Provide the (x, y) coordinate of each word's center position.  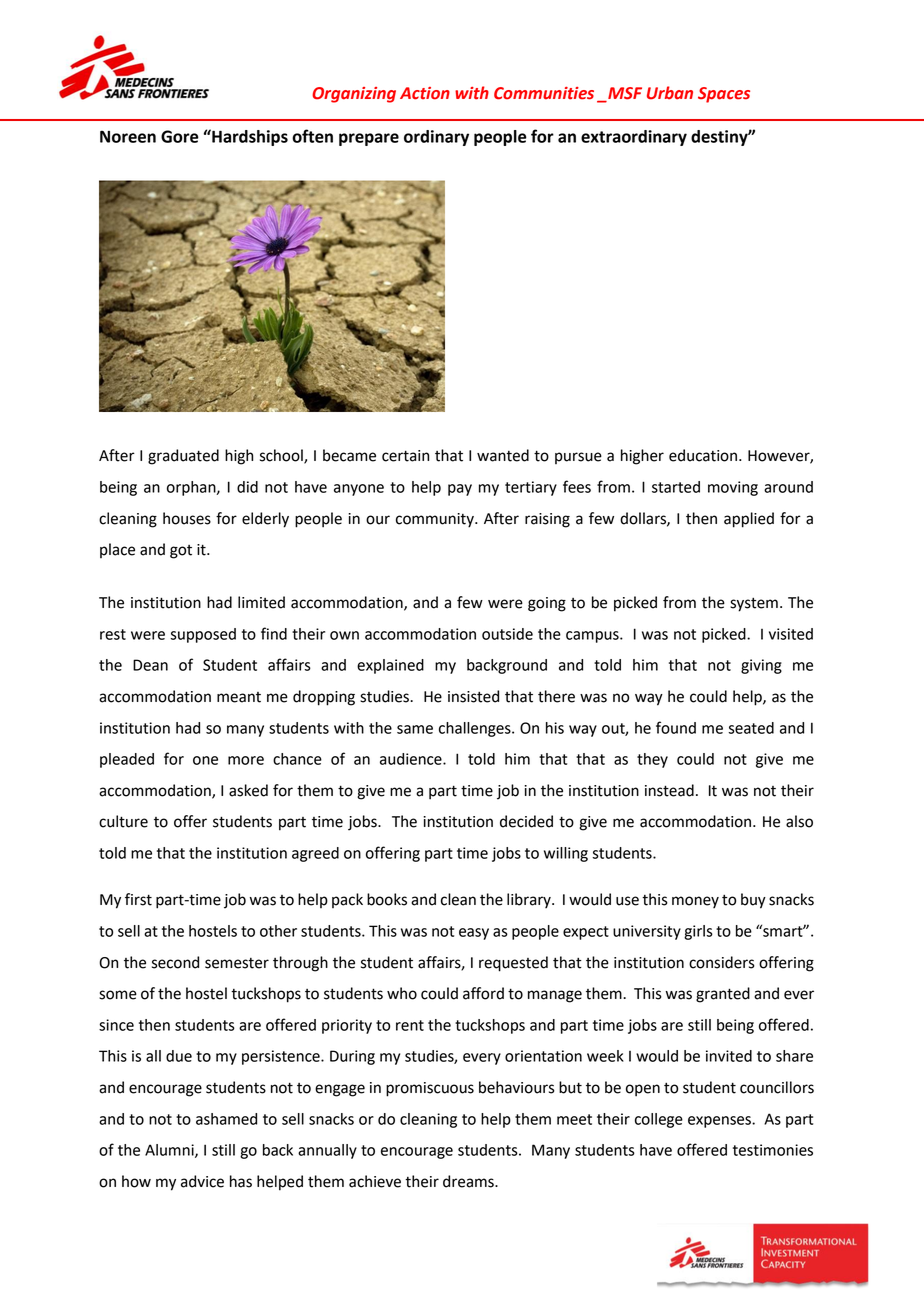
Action (425, 93)
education (703, 455)
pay (460, 490)
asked (248, 790)
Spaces (724, 95)
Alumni (170, 1151)
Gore (180, 136)
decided (526, 821)
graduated (183, 457)
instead (669, 790)
